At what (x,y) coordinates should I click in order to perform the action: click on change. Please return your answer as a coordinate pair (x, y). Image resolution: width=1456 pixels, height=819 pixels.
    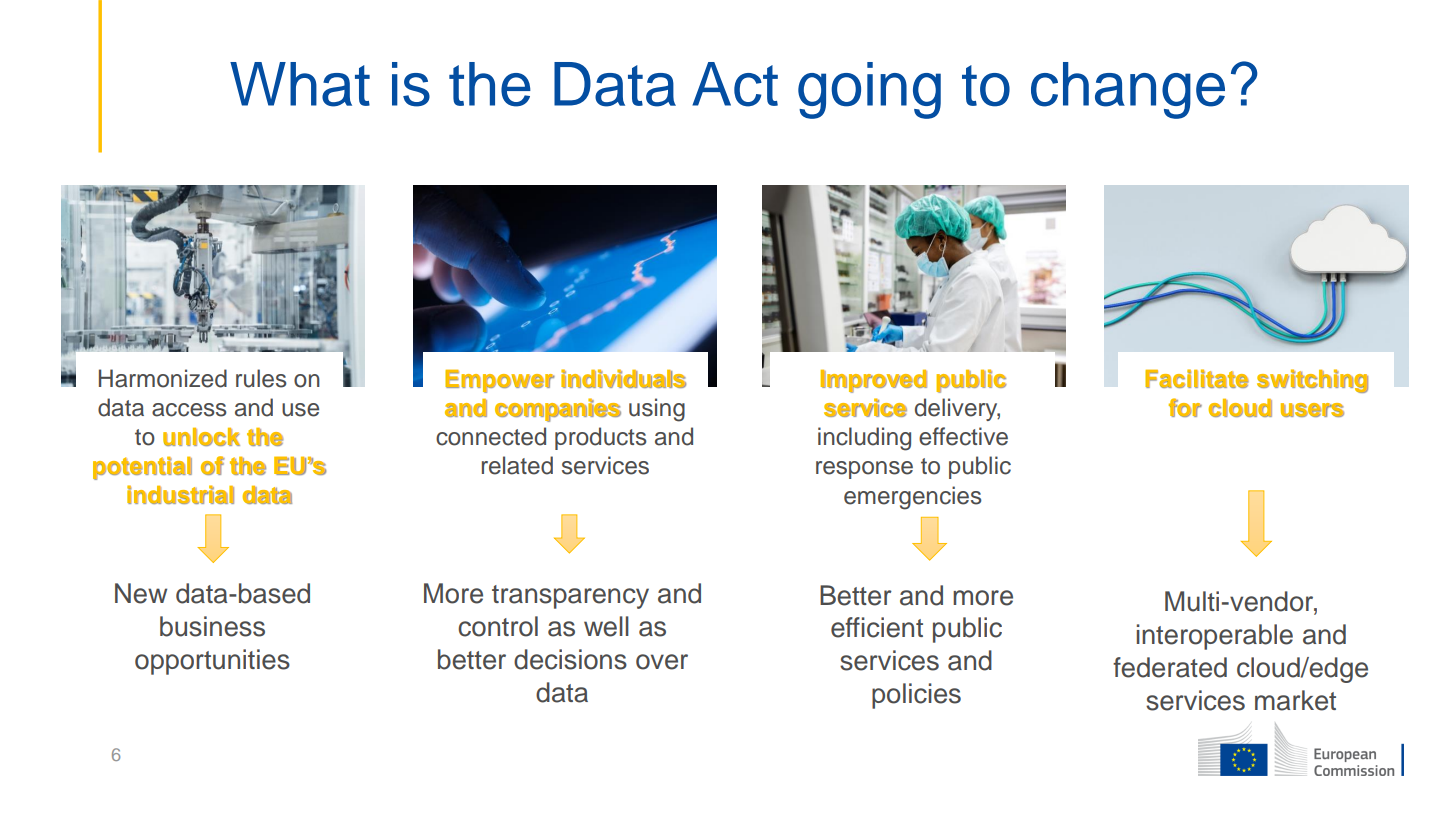
    Looking at the image, I should click on (1128, 90).
